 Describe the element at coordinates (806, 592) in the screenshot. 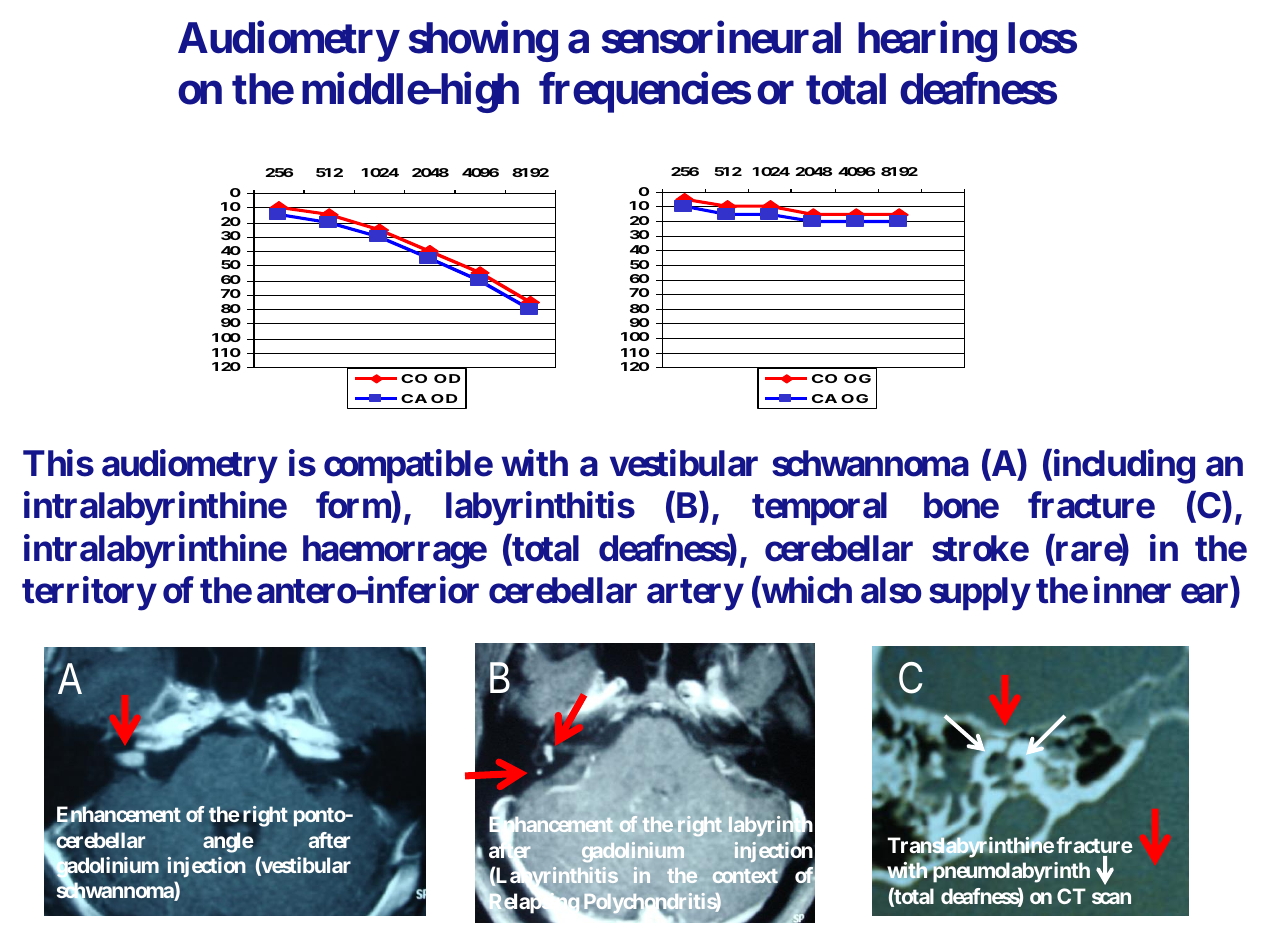

I see `which` at that location.
